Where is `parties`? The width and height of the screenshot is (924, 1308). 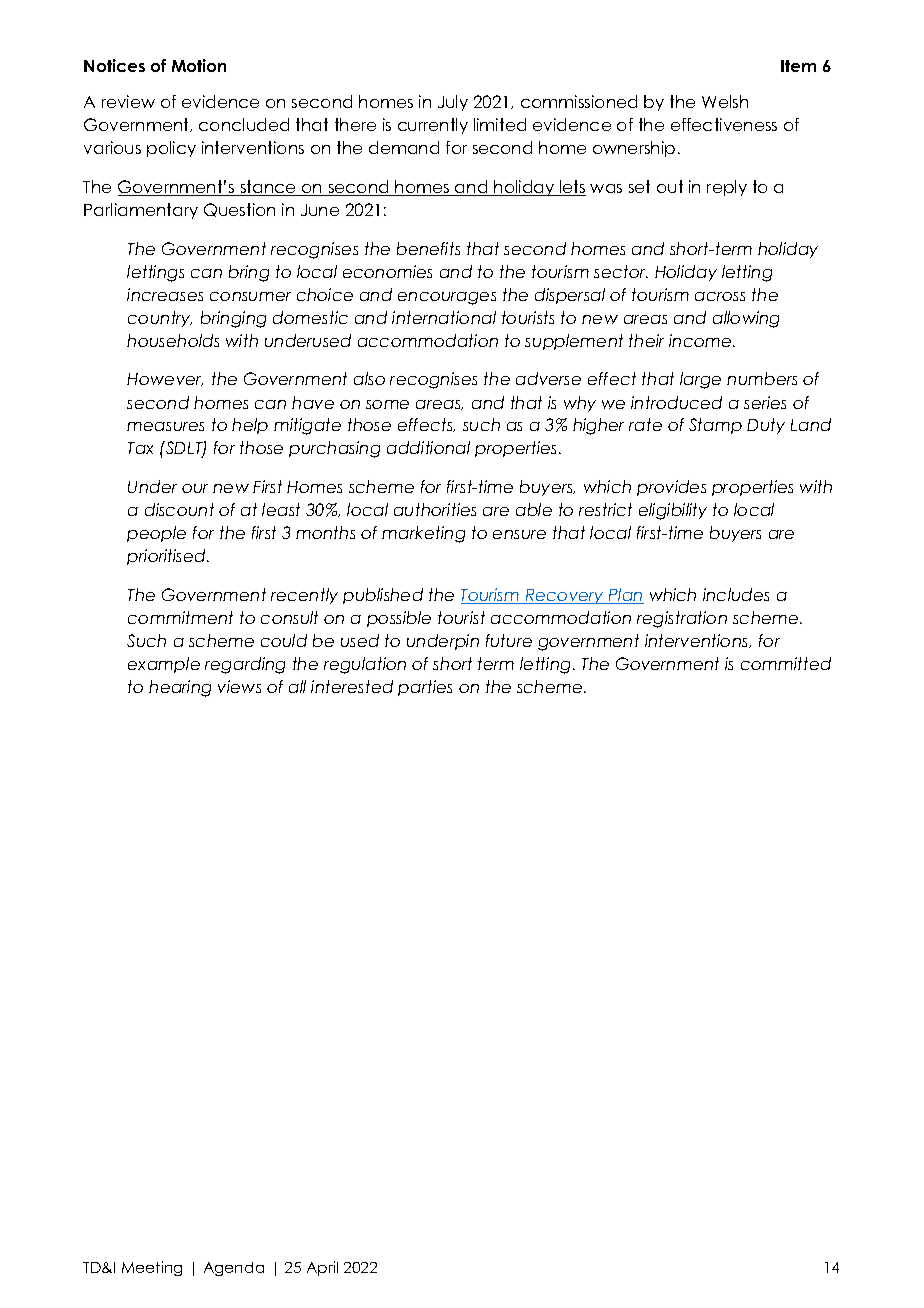 parties is located at coordinates (425, 688).
